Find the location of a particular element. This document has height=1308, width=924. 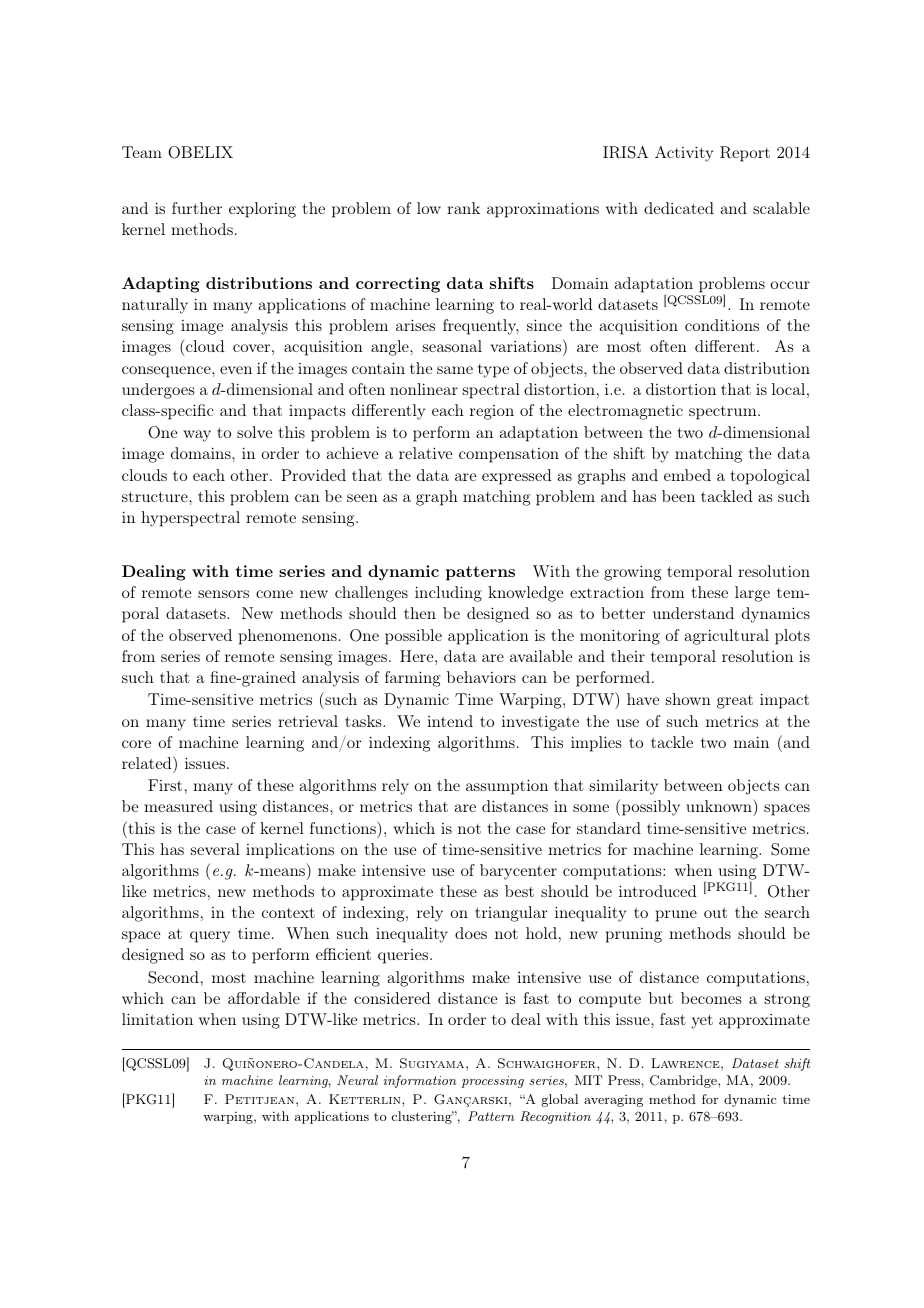

unknown is located at coordinates (720, 807).
